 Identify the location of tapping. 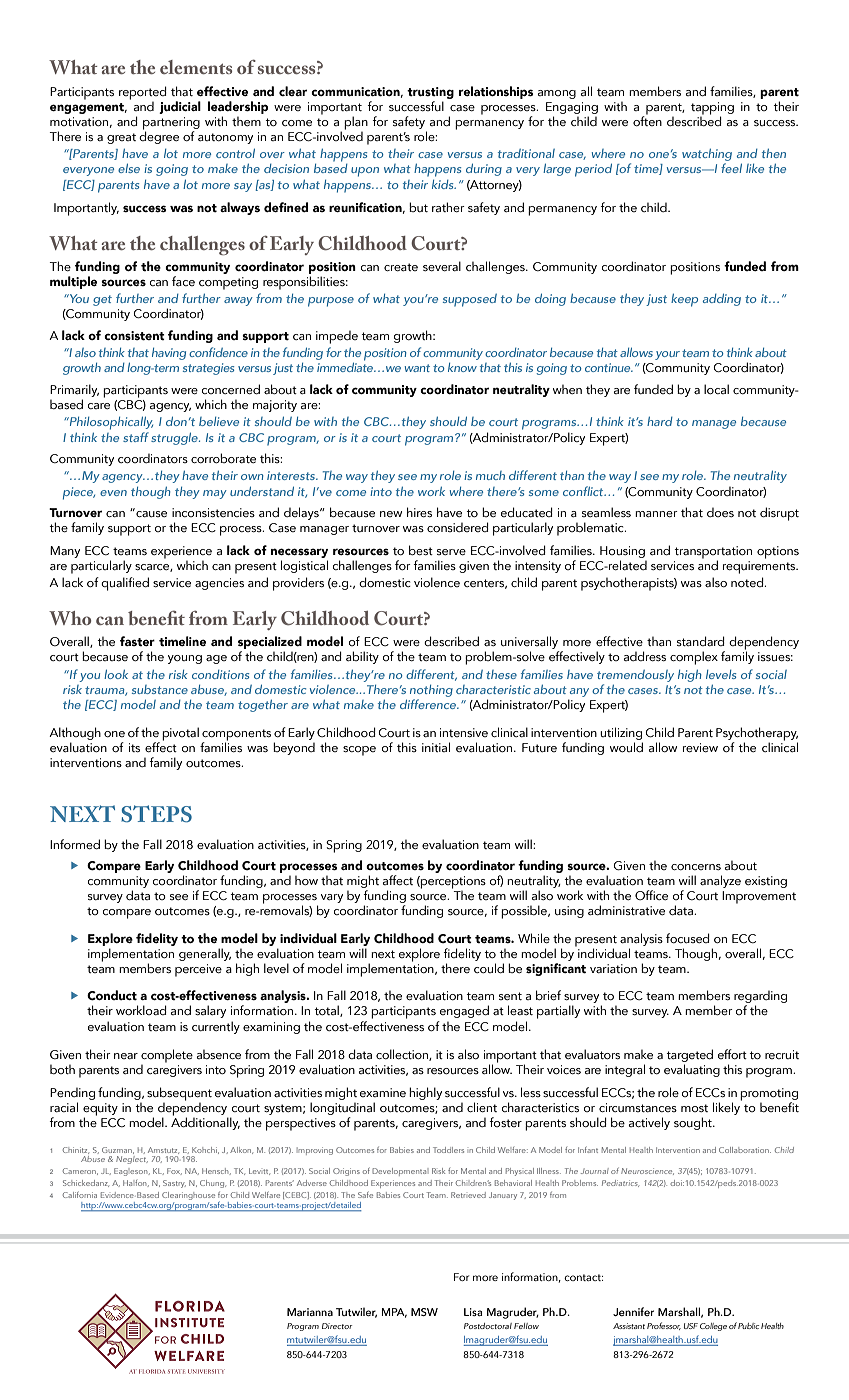
(712, 109).
